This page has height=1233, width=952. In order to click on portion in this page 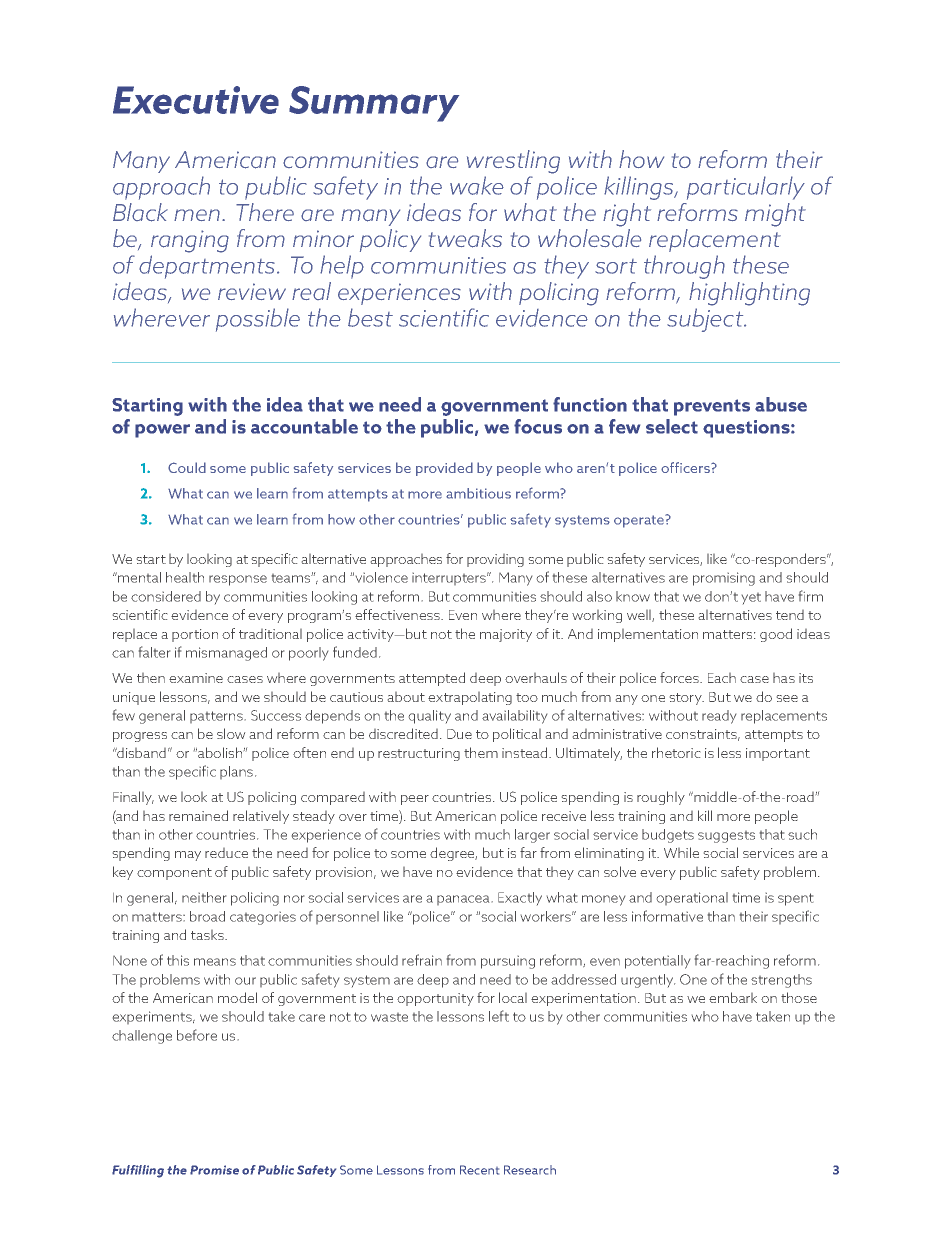, I will do `click(195, 635)`.
